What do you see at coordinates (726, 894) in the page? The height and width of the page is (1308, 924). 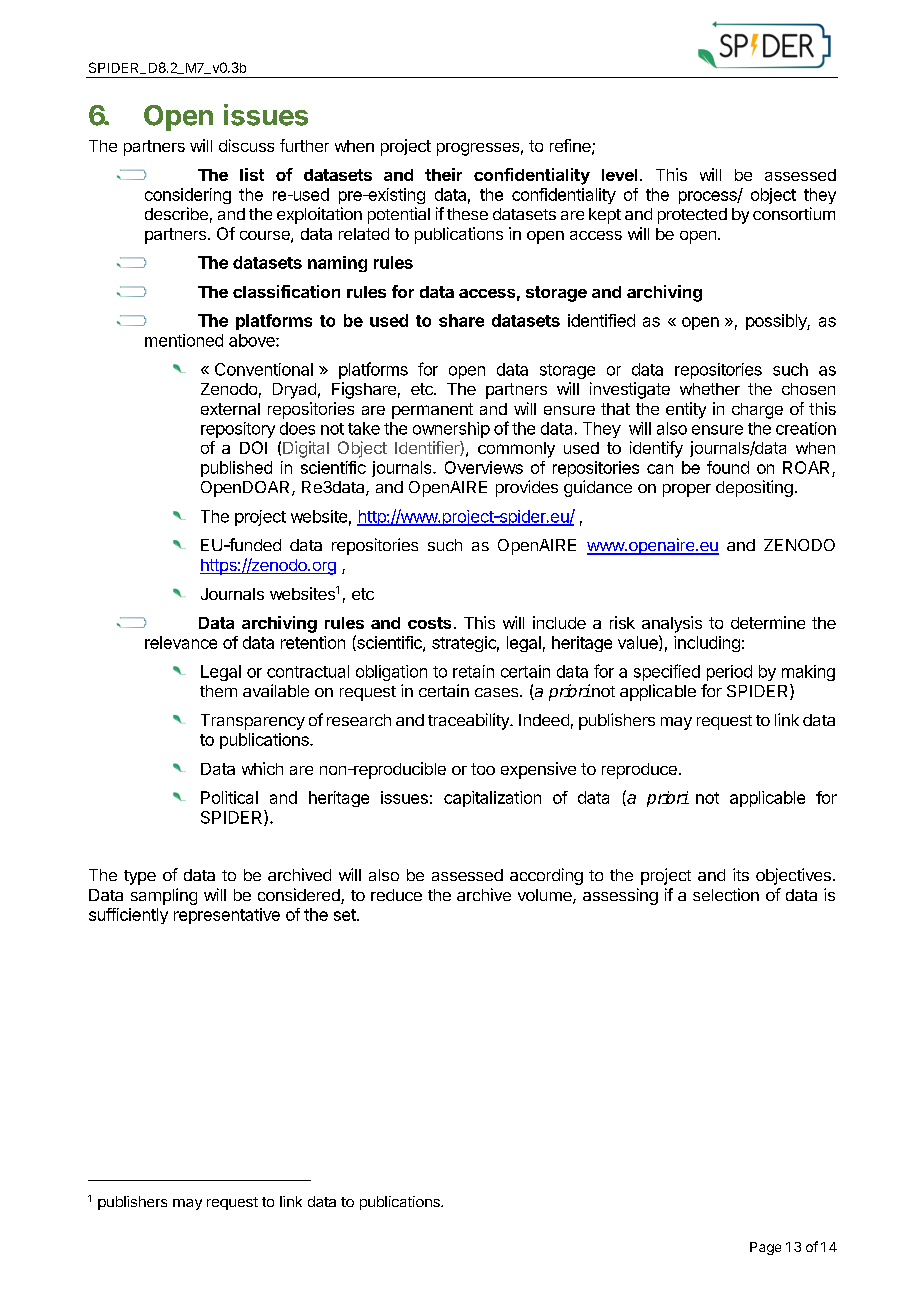 I see `selection` at bounding box center [726, 894].
